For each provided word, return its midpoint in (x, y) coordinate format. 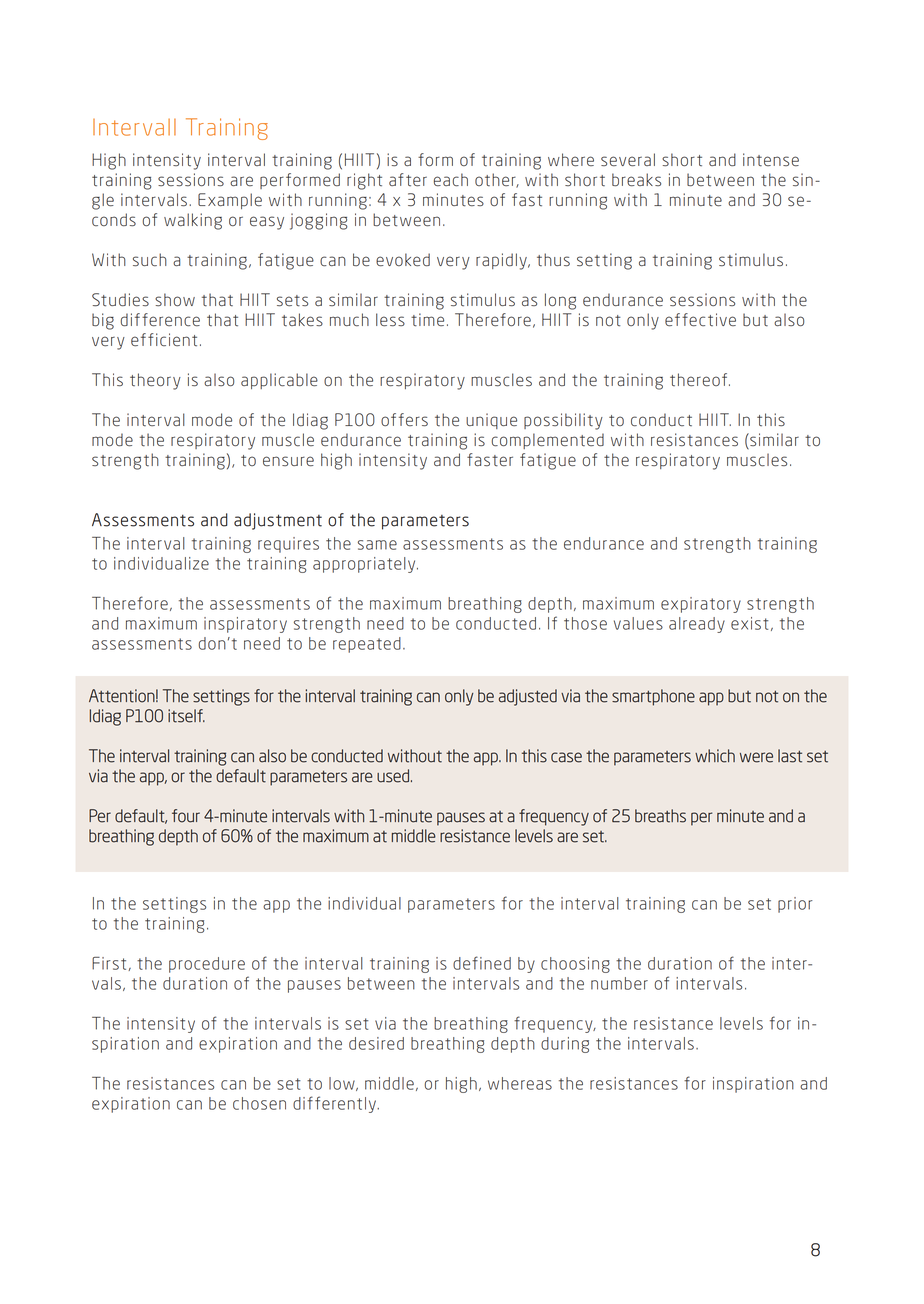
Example (230, 201)
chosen (259, 1103)
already (697, 625)
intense (771, 160)
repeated (367, 645)
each (451, 180)
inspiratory (245, 625)
